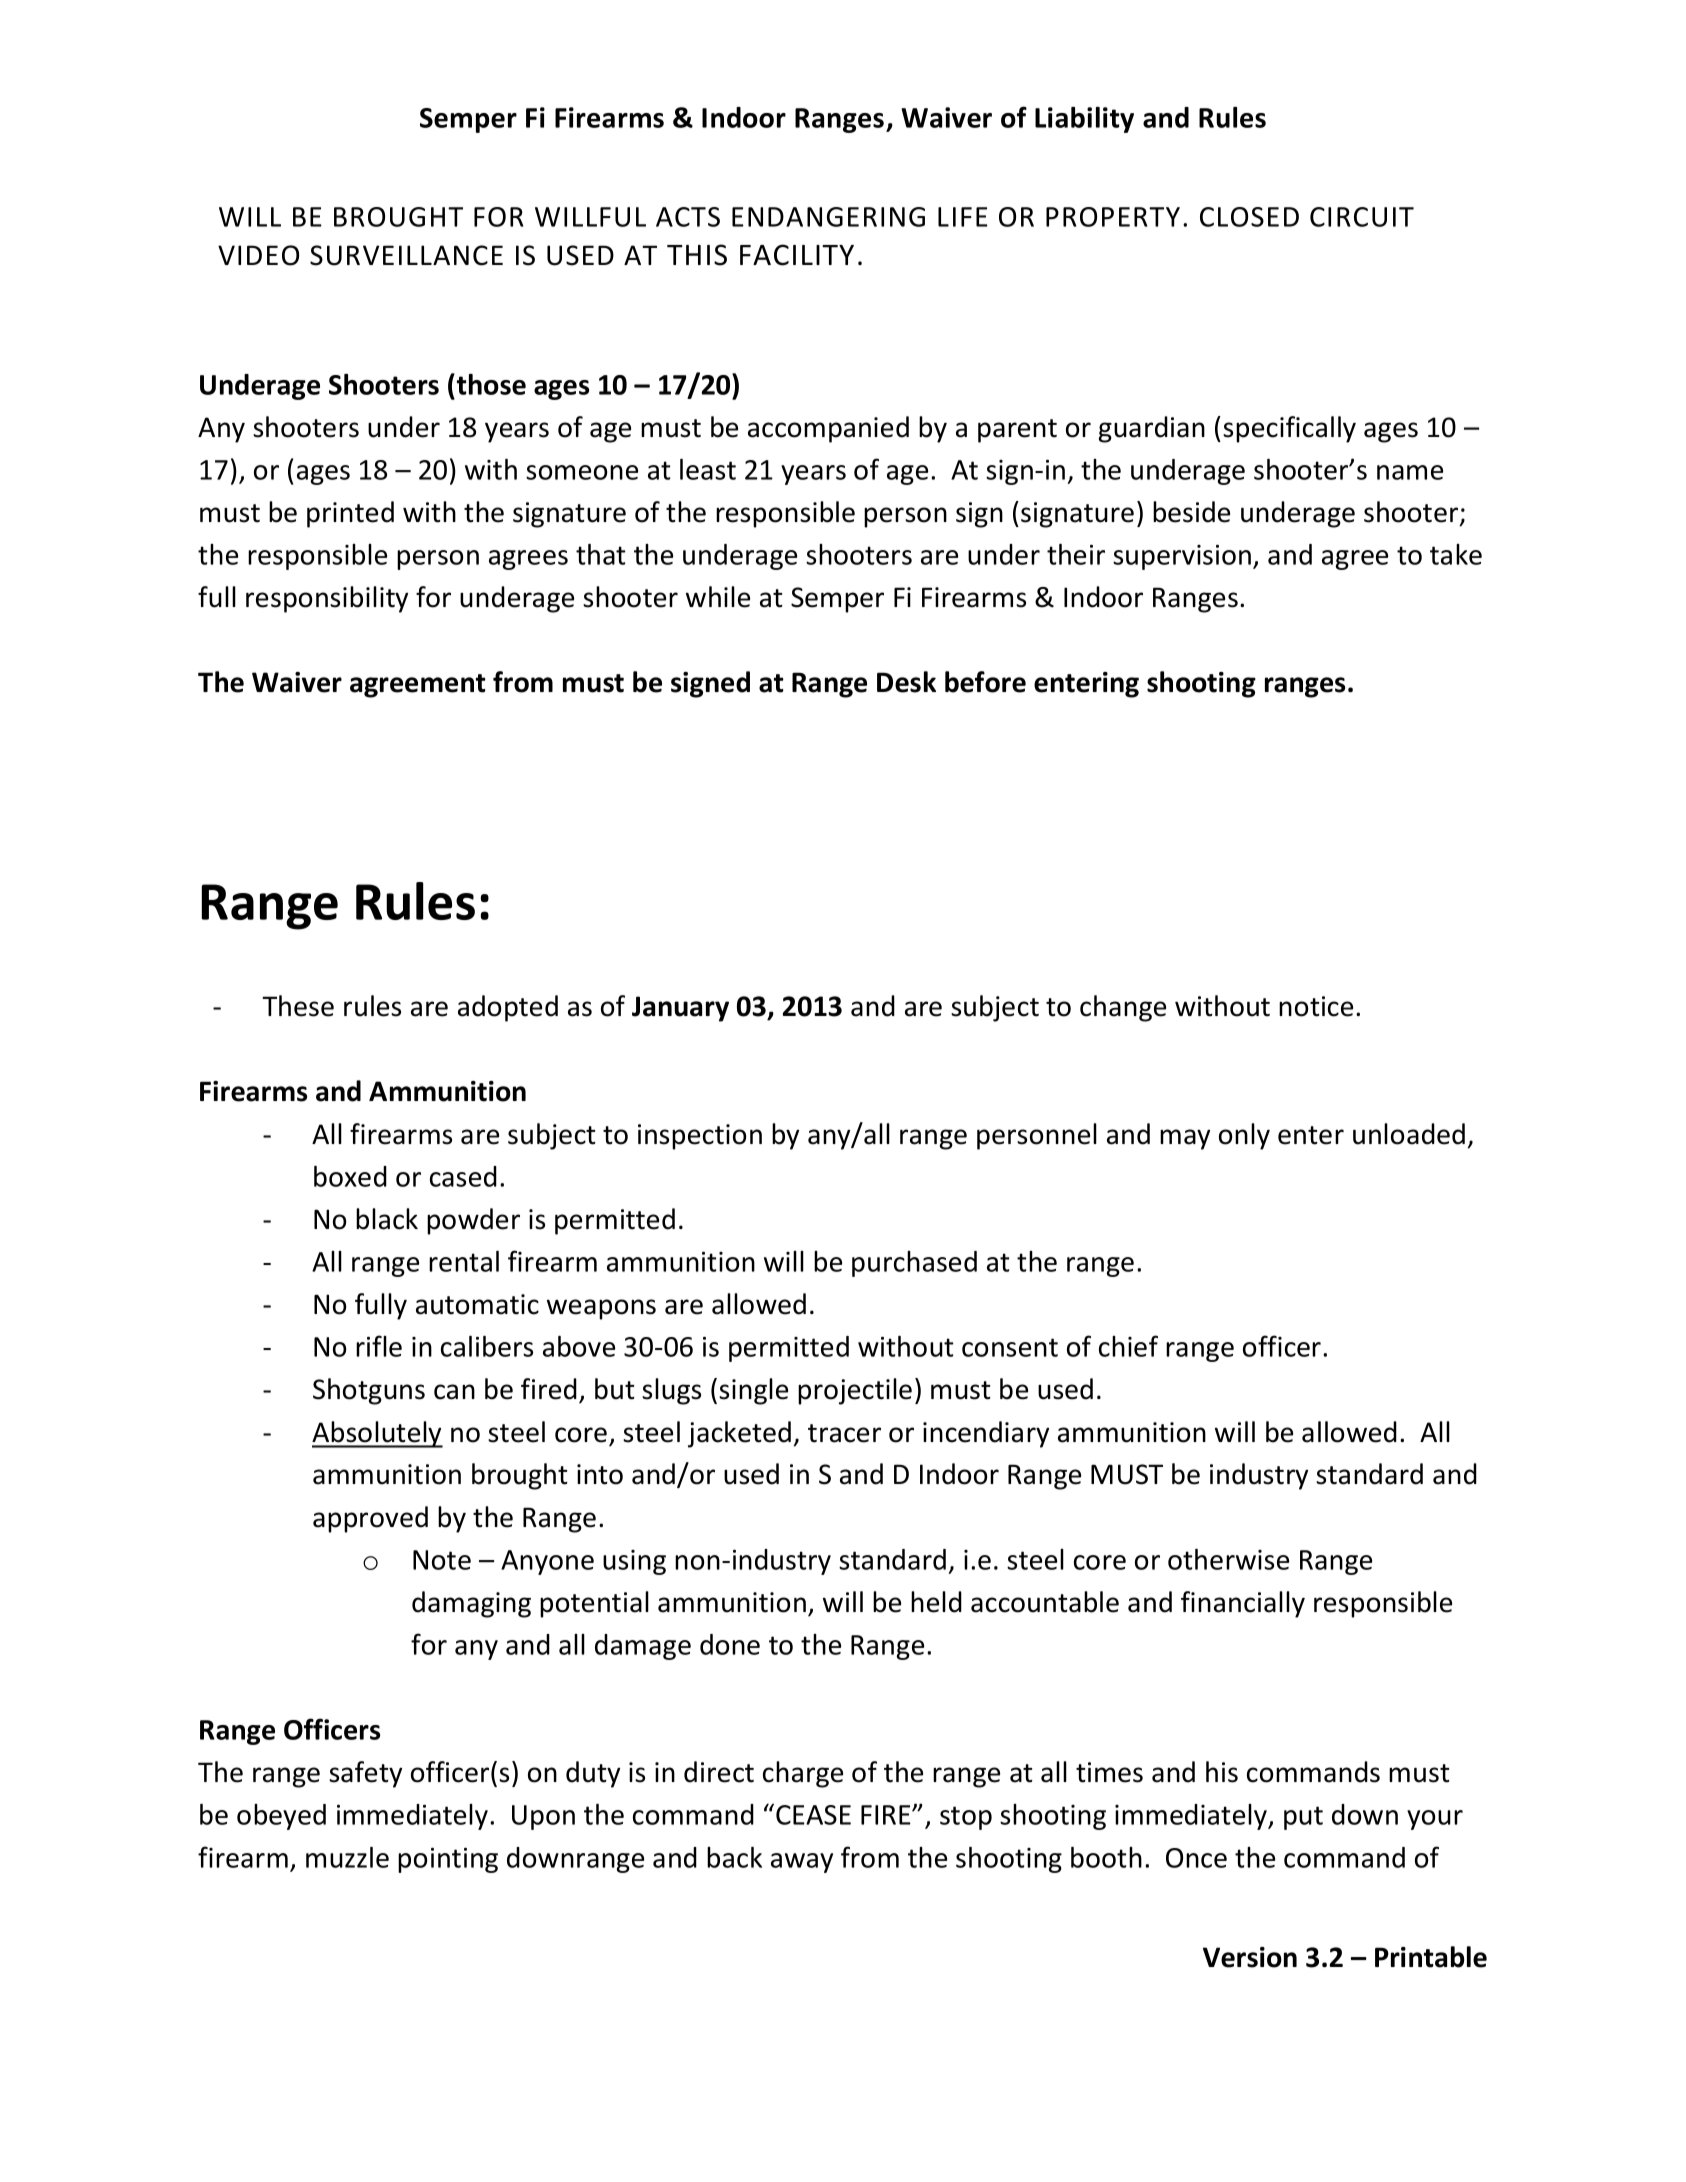 Image resolution: width=1686 pixels, height=2182 pixels. What do you see at coordinates (406, 255) in the image?
I see `SURVEILLANCE` at bounding box center [406, 255].
